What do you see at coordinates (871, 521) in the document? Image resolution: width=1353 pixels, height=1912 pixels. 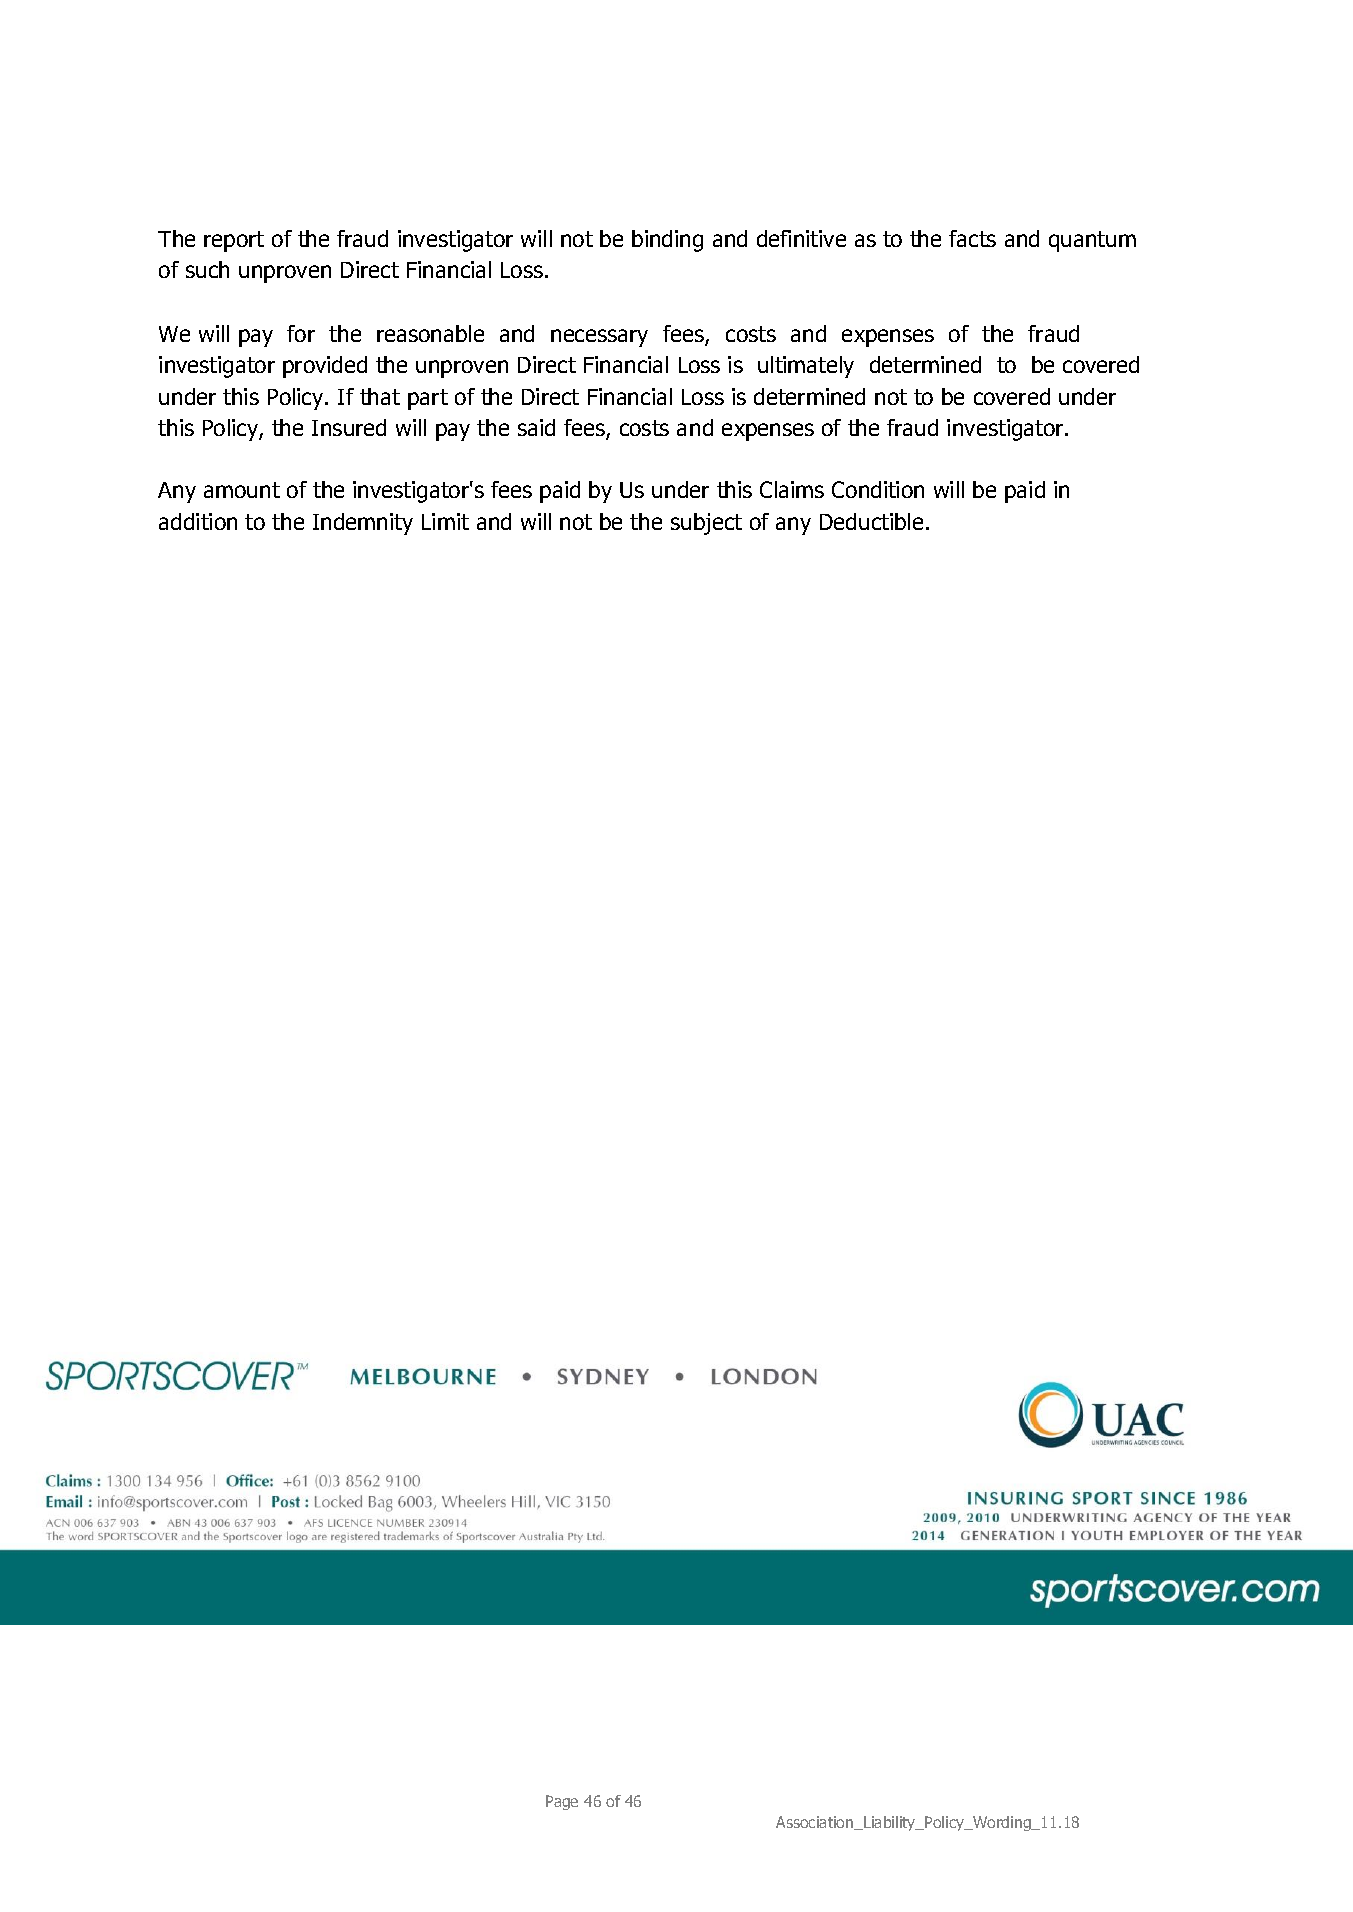 I see `Deductible` at bounding box center [871, 521].
